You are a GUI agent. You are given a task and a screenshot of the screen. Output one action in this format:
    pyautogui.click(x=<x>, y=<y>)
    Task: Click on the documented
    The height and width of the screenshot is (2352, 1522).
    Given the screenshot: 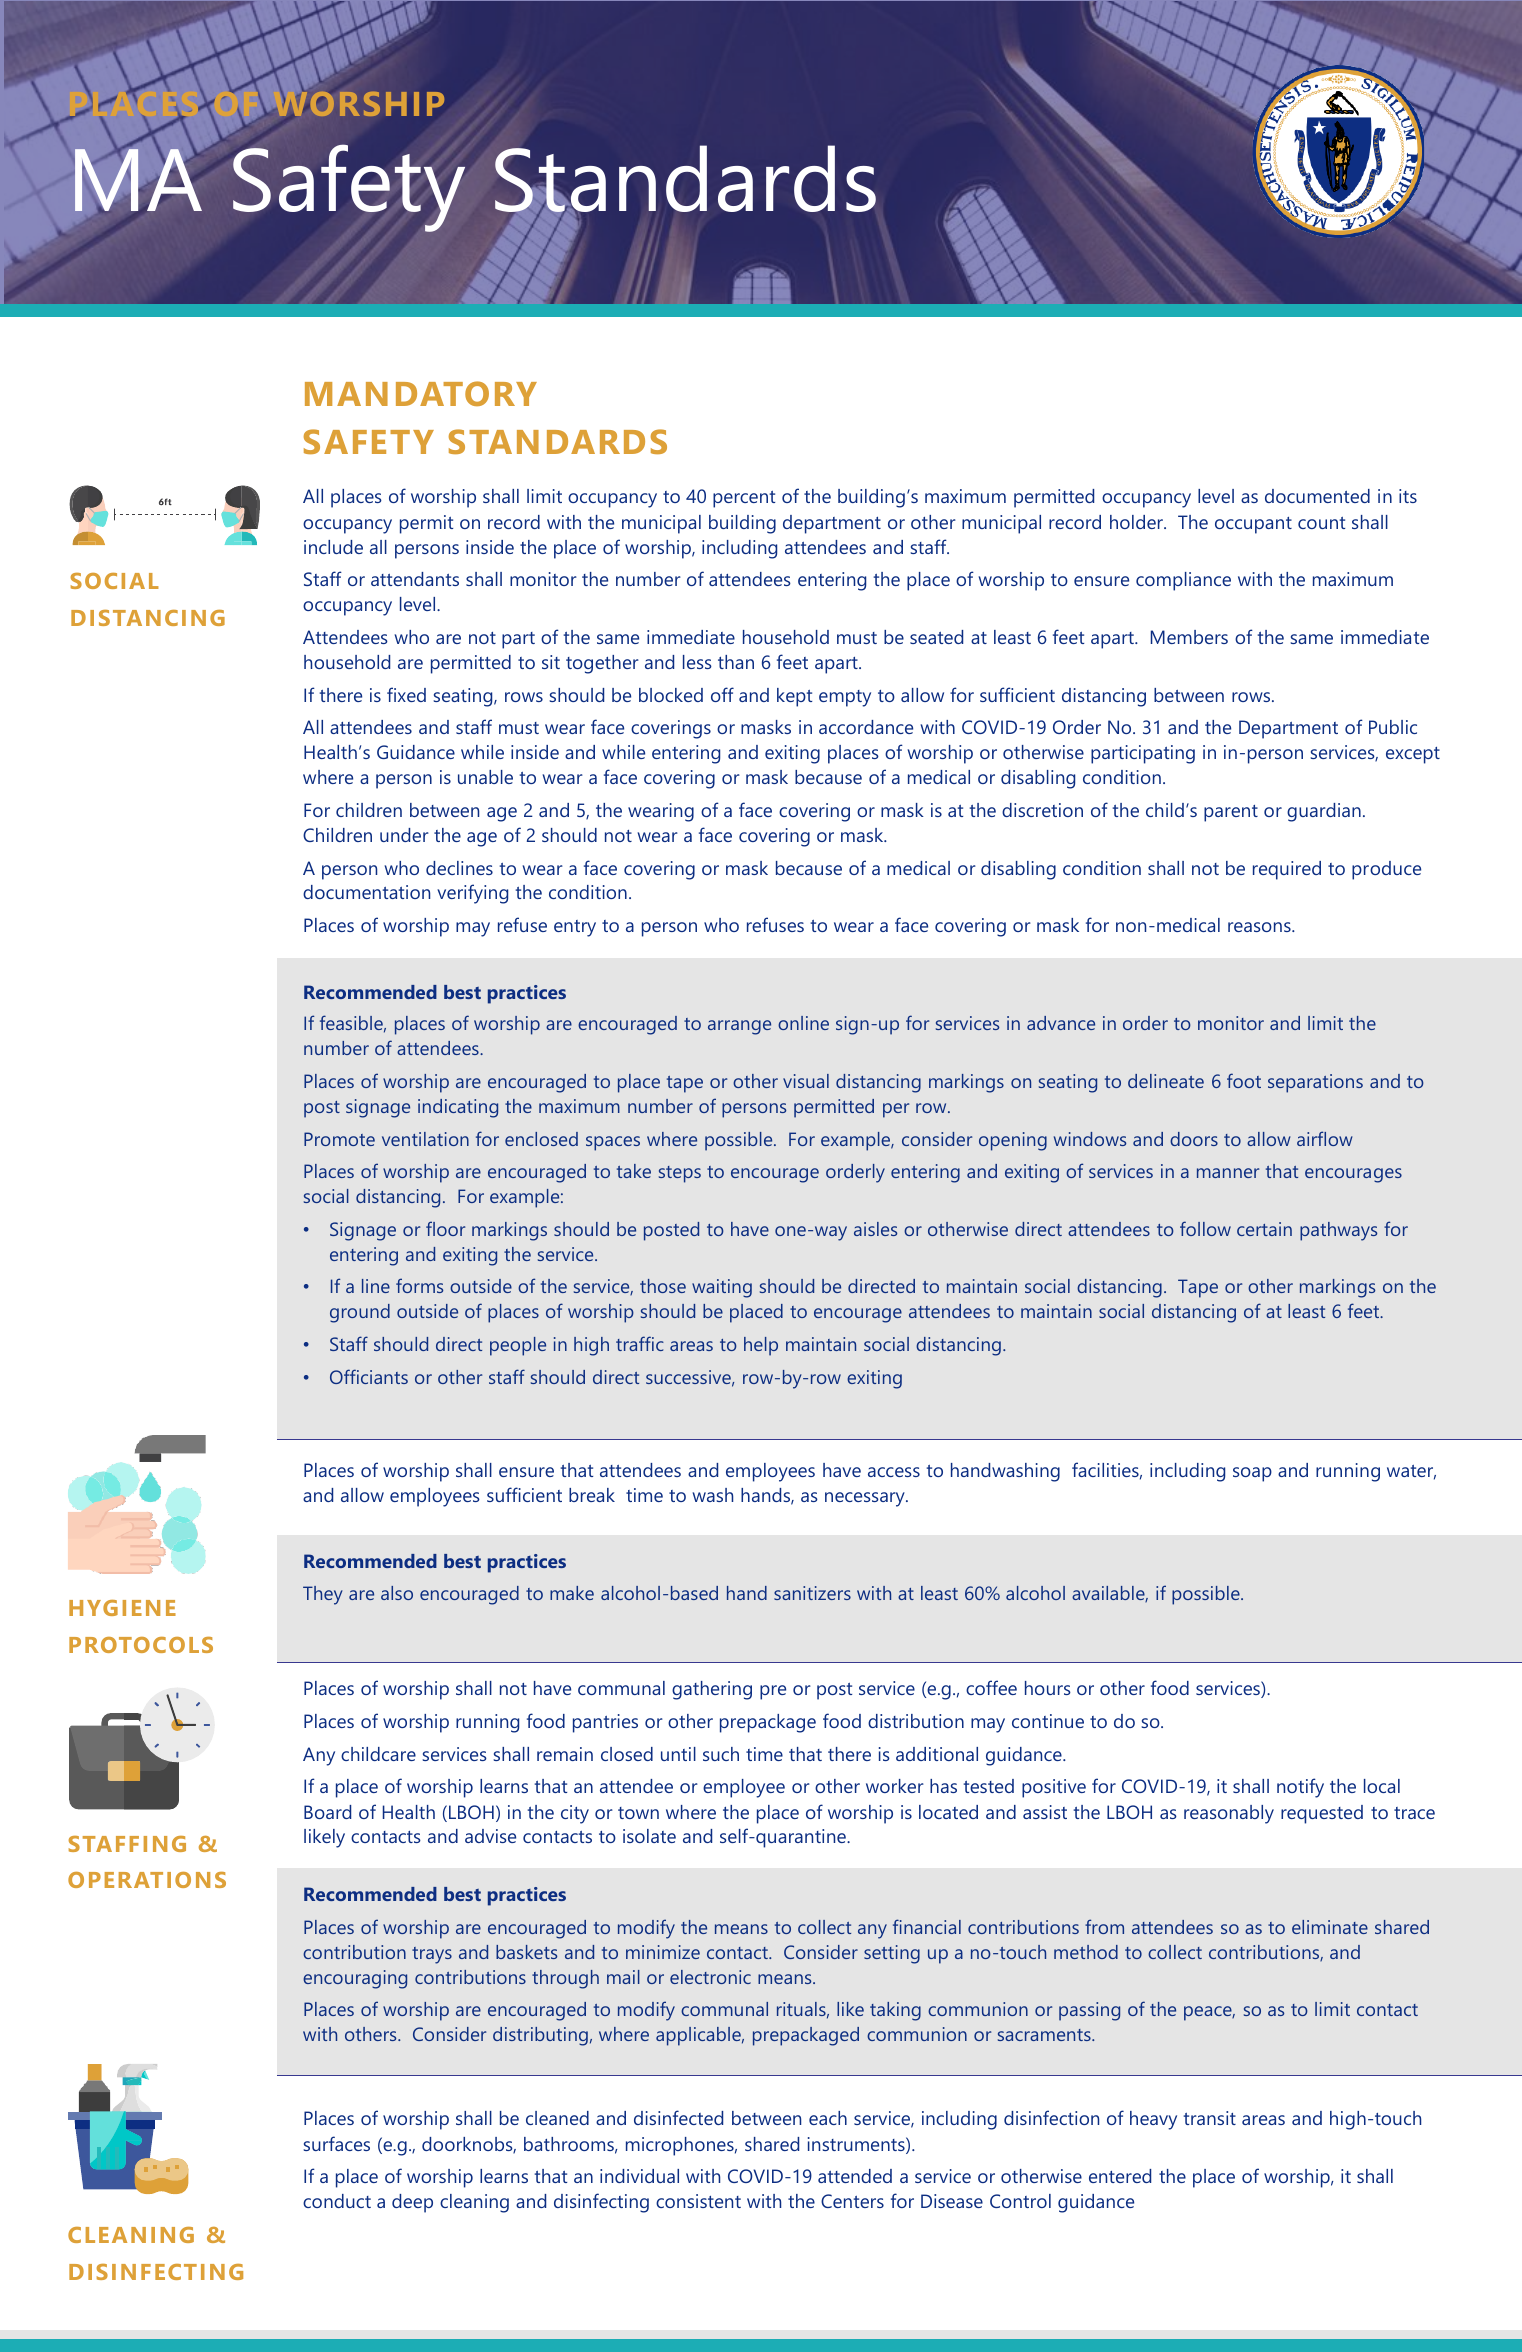 What is the action you would take?
    pyautogui.click(x=1317, y=496)
